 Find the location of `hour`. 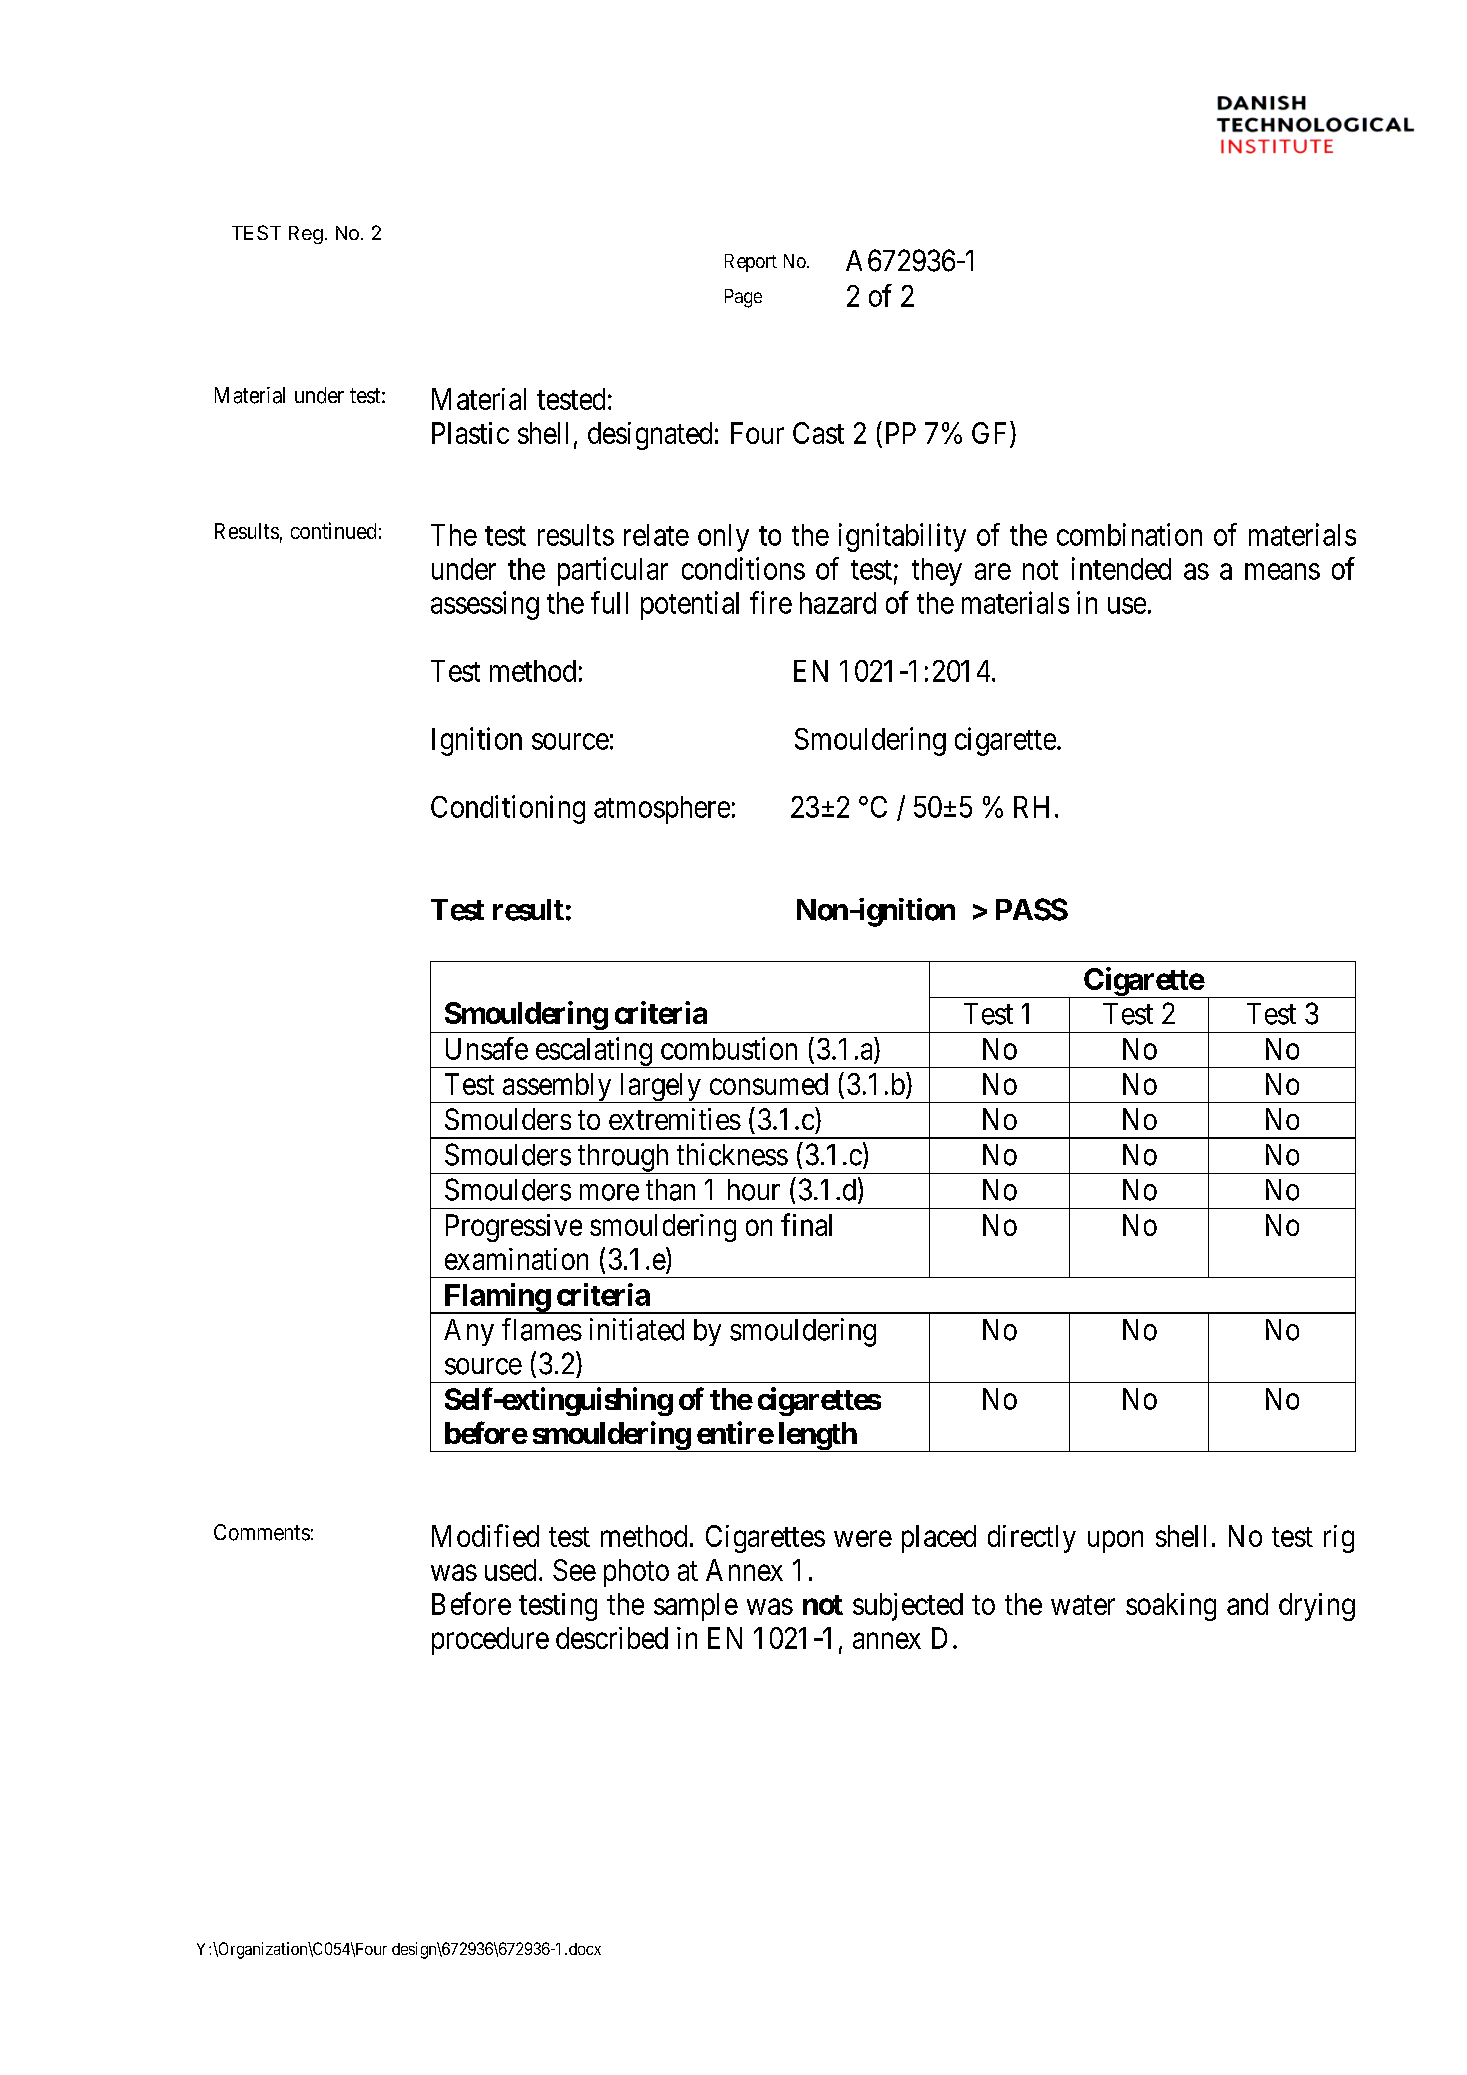

hour is located at coordinates (754, 1190).
